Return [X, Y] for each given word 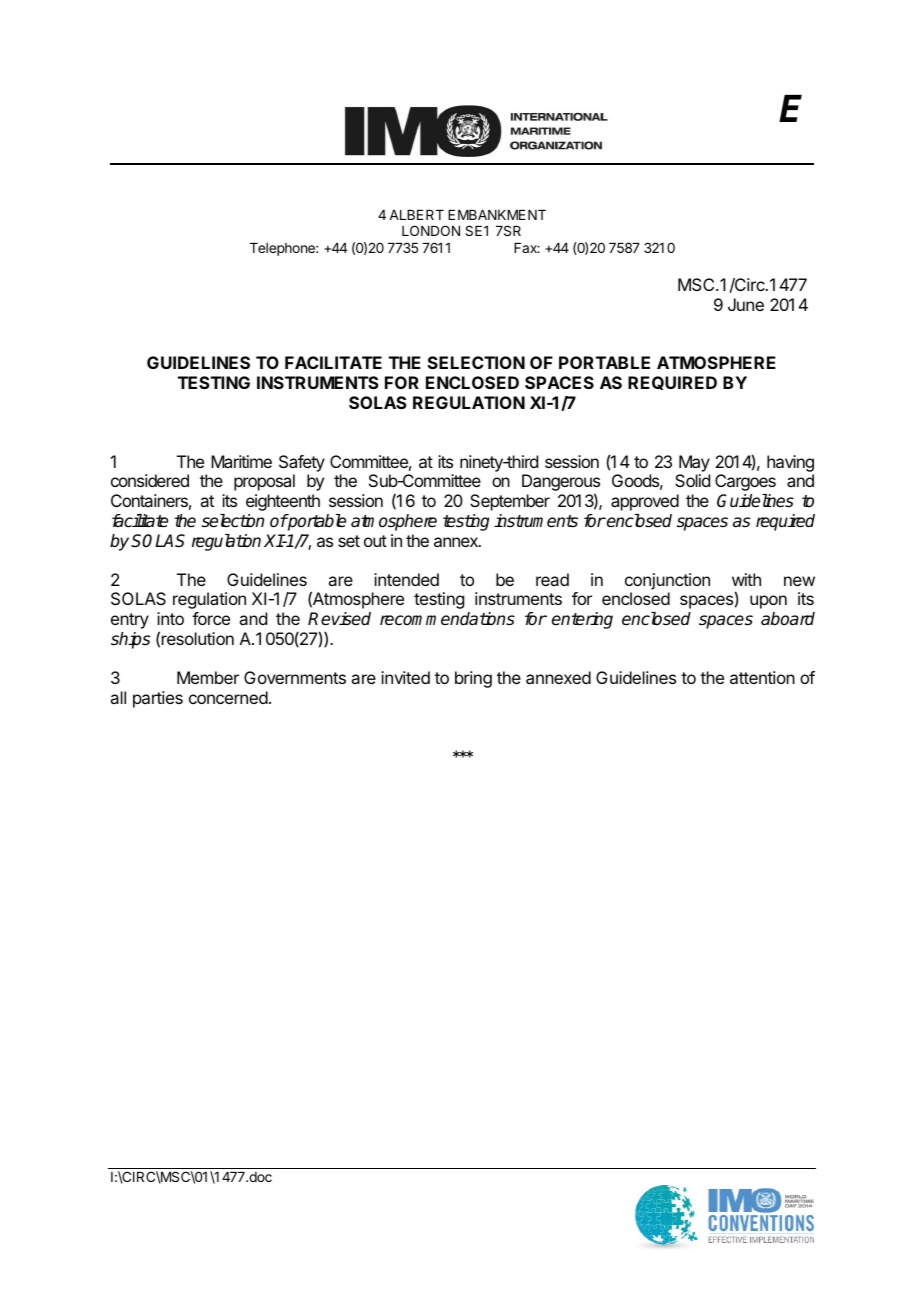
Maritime [241, 461]
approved [645, 502]
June [746, 304]
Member [208, 677]
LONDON [431, 230]
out [375, 541]
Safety [302, 465]
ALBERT [416, 215]
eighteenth [283, 502]
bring [473, 679]
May [694, 465]
